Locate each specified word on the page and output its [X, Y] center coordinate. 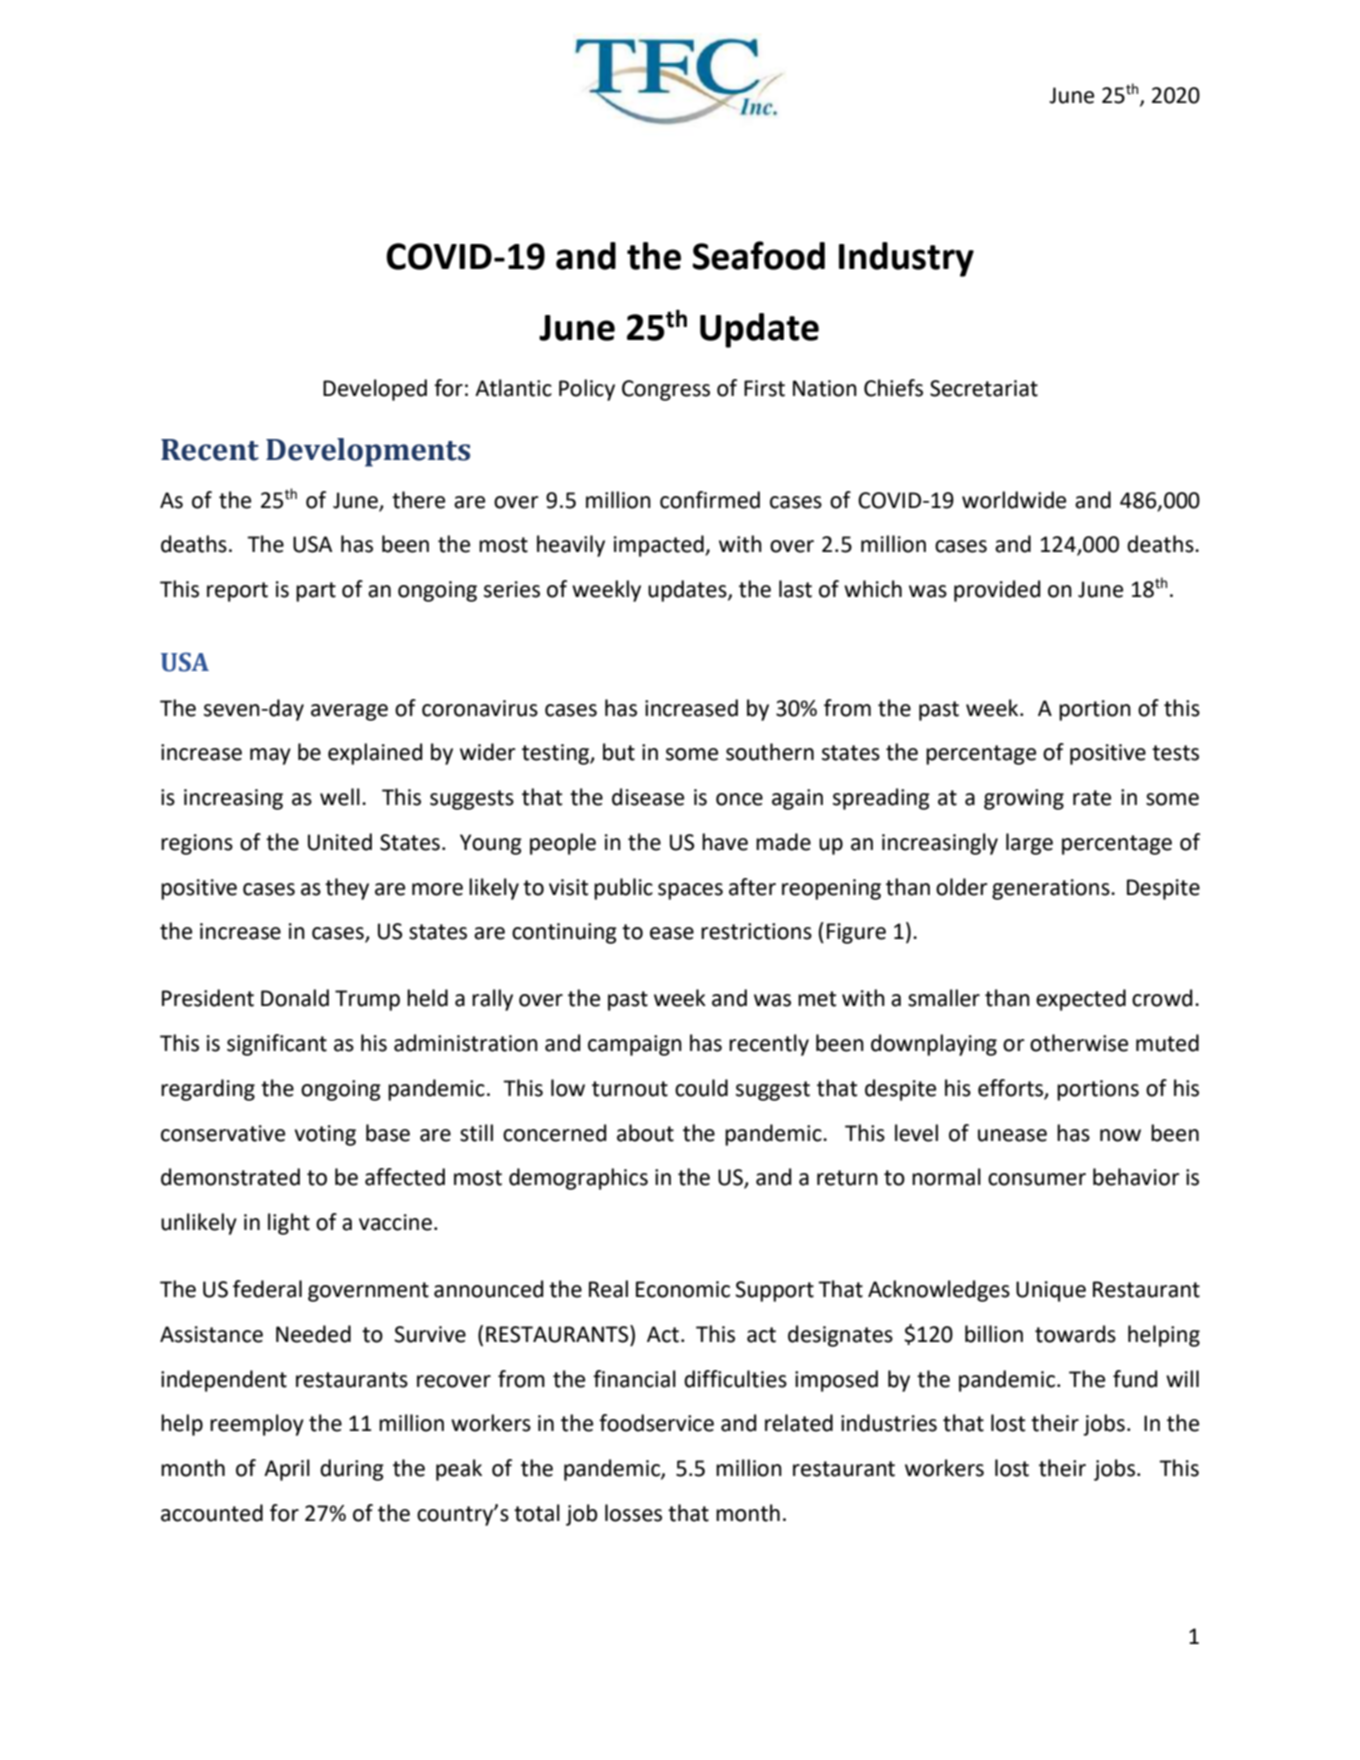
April [287, 1470]
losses [633, 1513]
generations [1052, 889]
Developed [375, 390]
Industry [906, 259]
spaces [690, 891]
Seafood [758, 255]
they [347, 889]
